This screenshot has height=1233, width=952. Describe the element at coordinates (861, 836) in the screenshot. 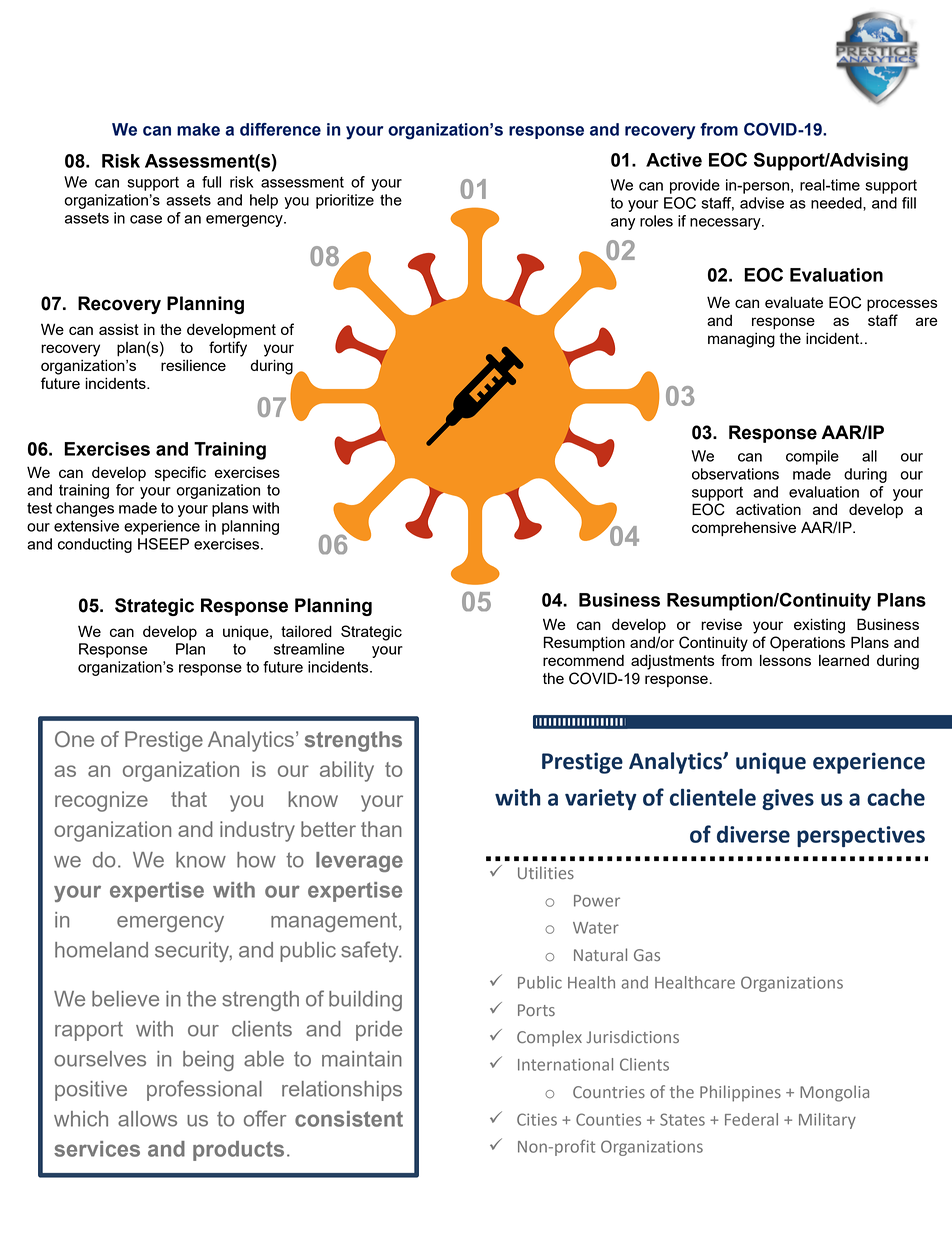

I see `perspectives` at that location.
